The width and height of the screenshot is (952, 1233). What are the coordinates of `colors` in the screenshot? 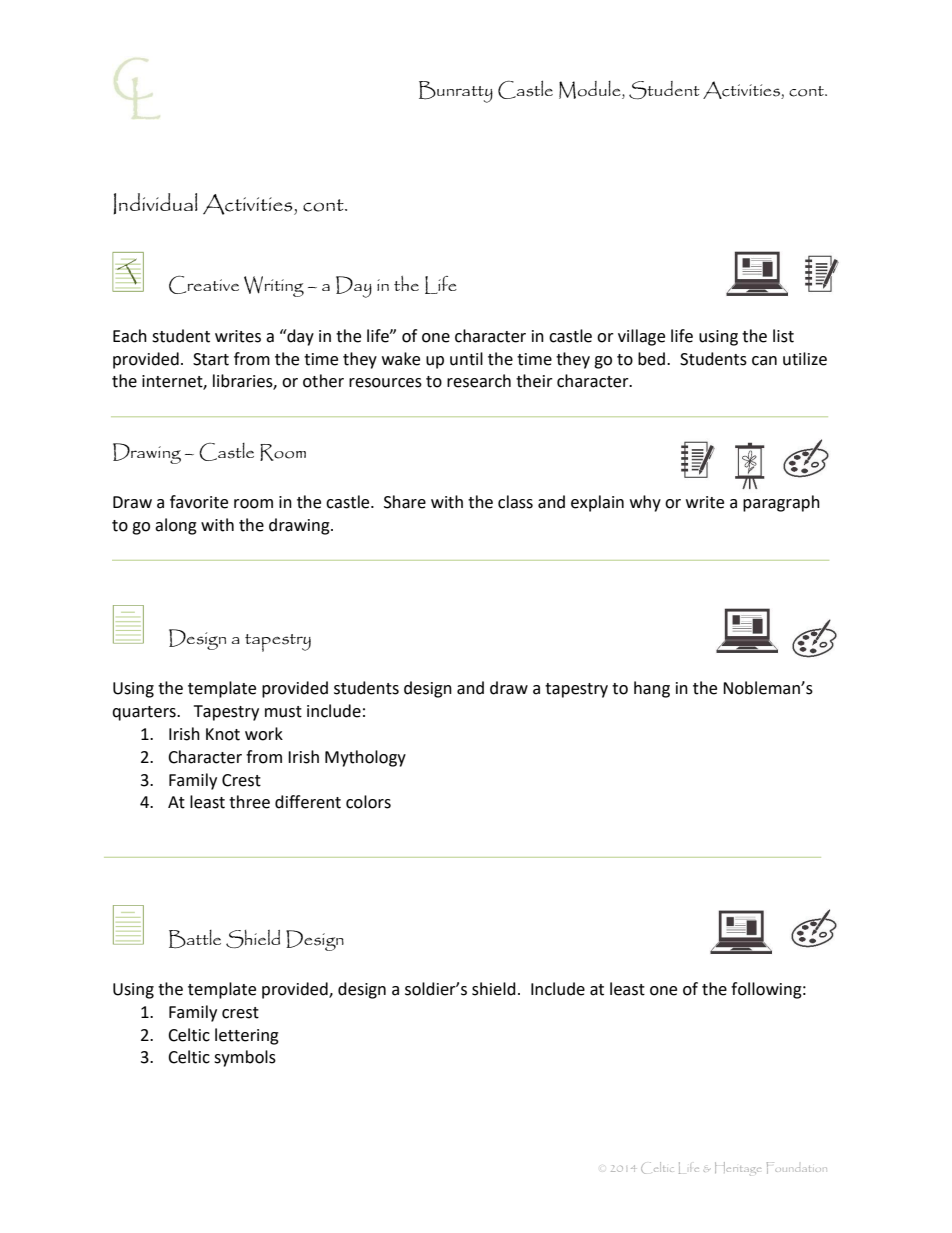 It's located at (368, 802).
